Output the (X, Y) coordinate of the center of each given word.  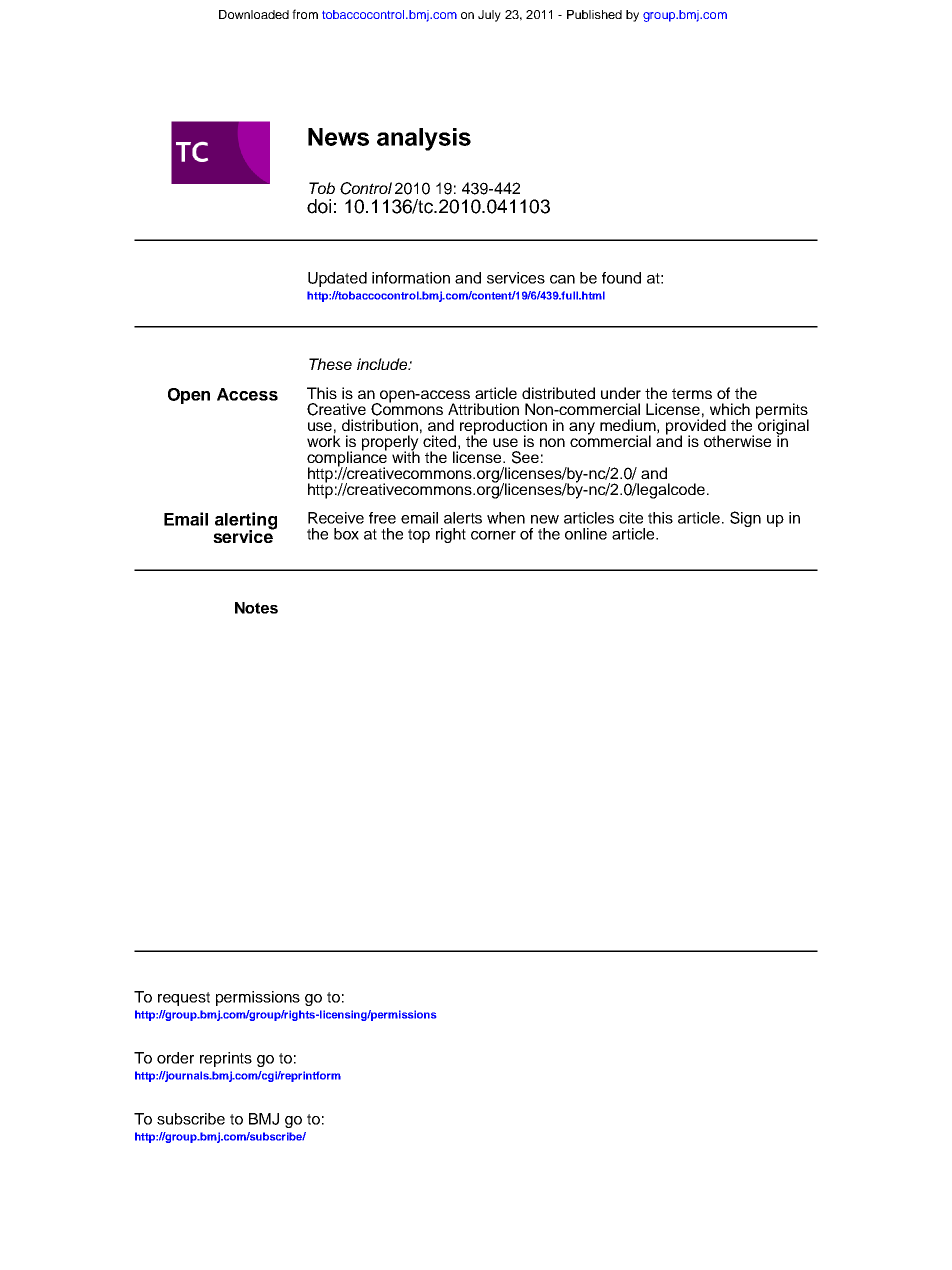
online (586, 534)
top (419, 536)
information (411, 278)
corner (493, 535)
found (621, 278)
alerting (246, 522)
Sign (745, 519)
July (489, 16)
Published (594, 14)
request (184, 999)
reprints (226, 1059)
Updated (337, 279)
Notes (256, 608)
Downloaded (254, 14)
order (175, 1058)
